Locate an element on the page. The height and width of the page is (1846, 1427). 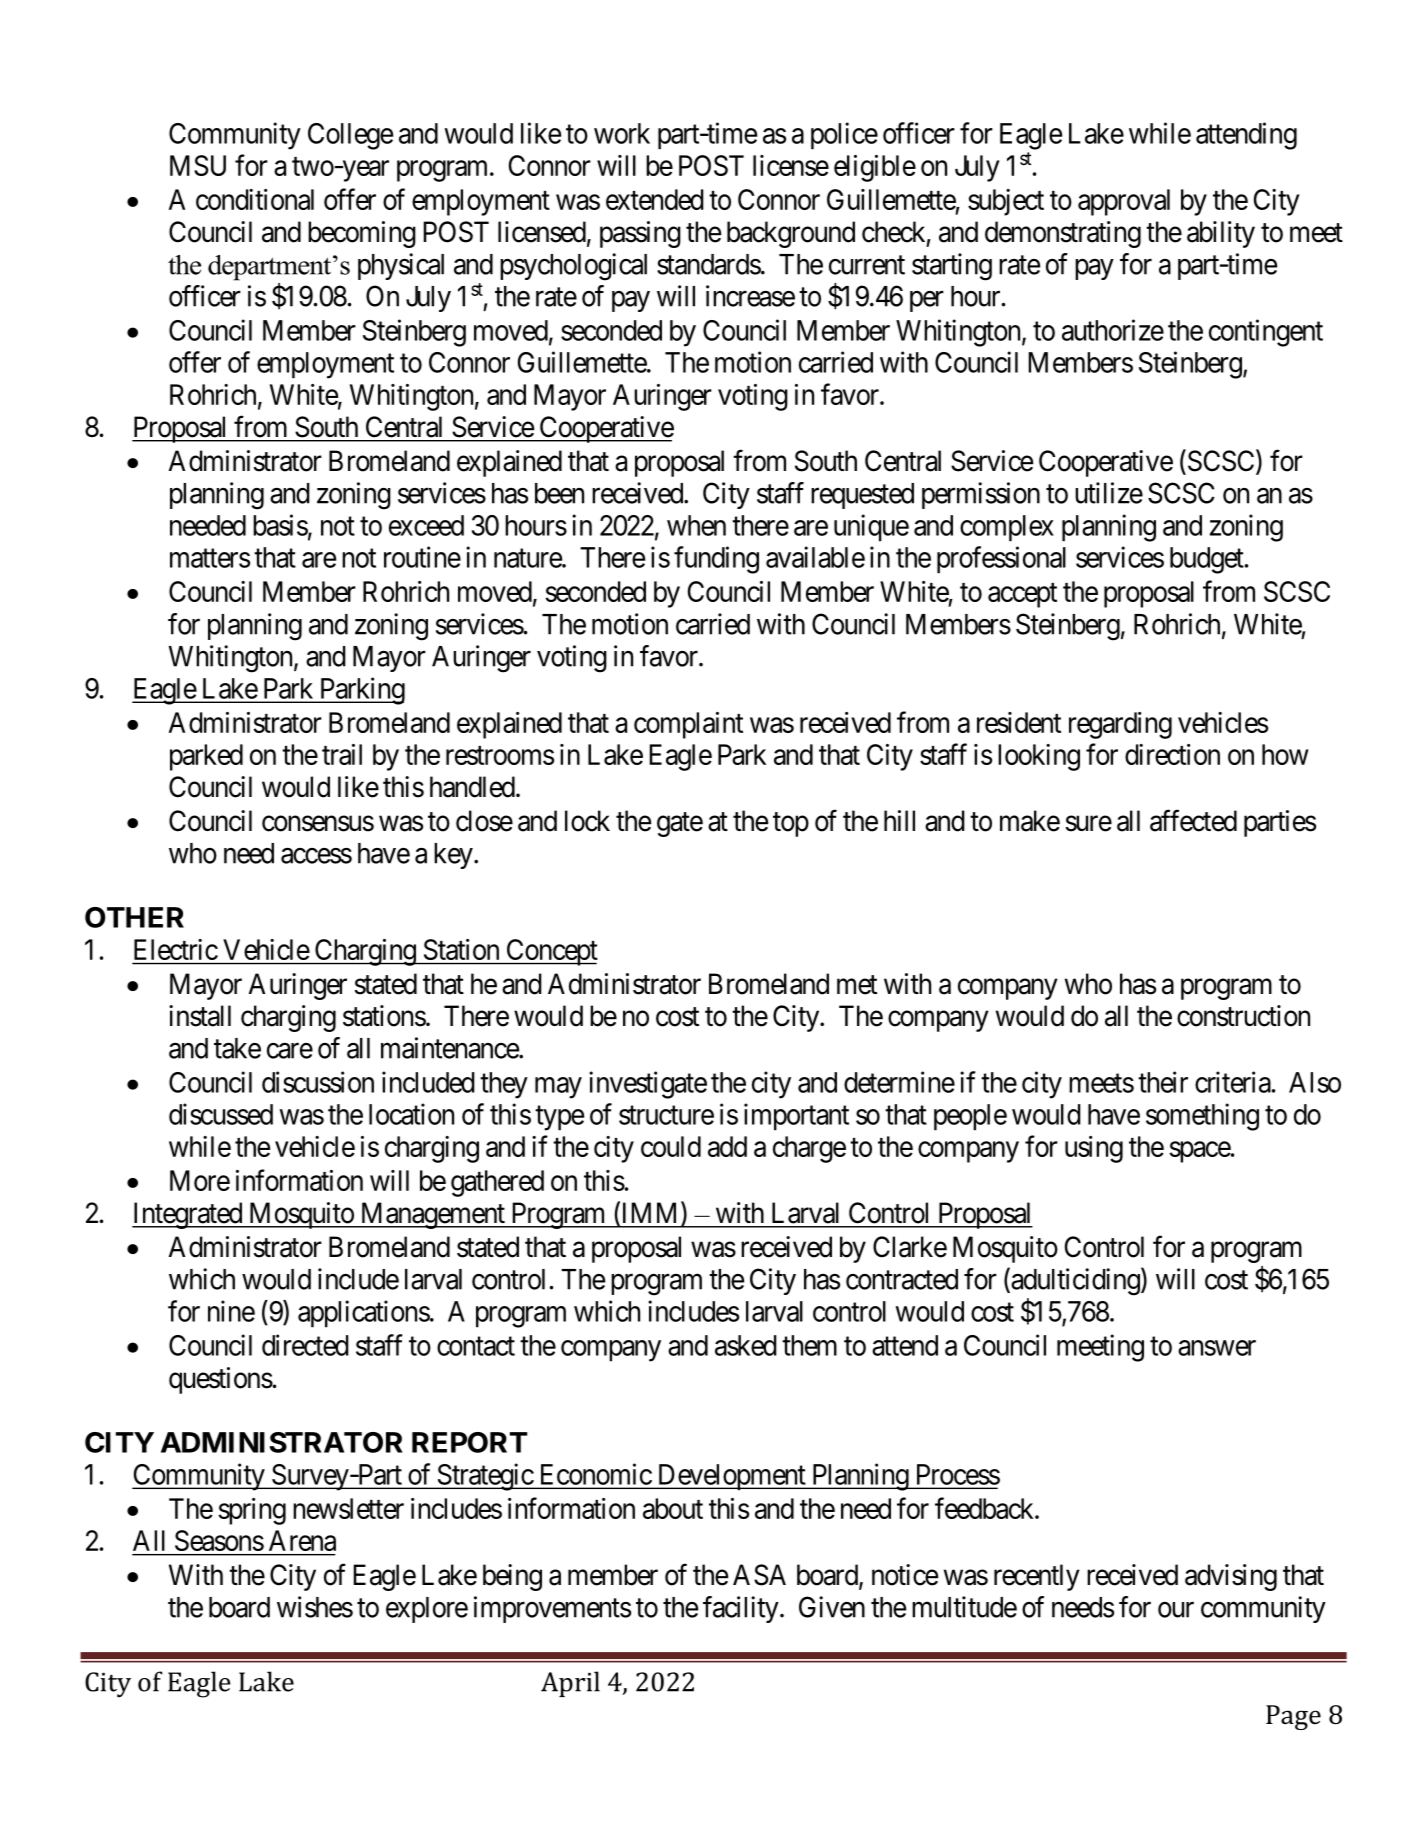
top is located at coordinates (791, 824).
